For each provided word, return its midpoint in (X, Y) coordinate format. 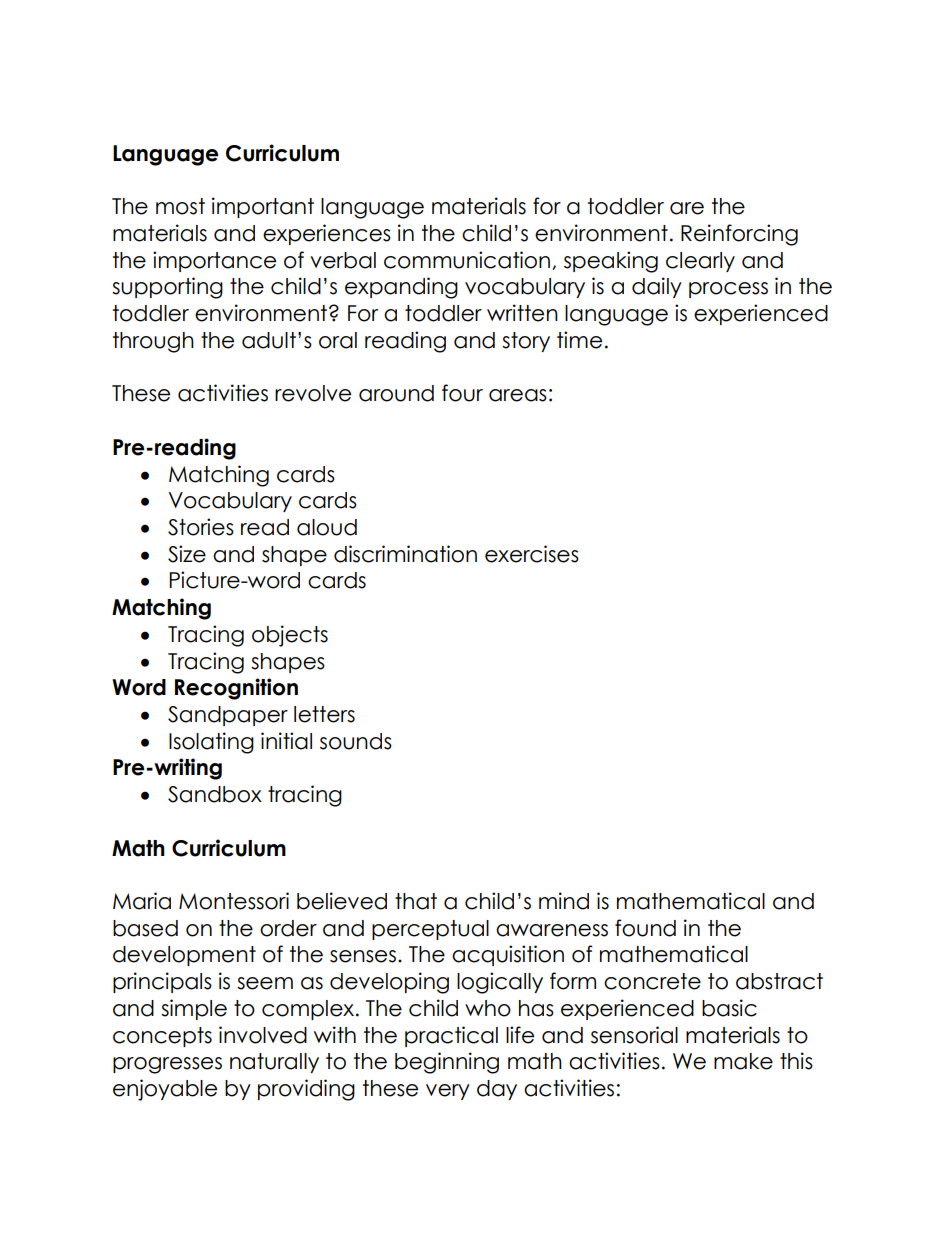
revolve (313, 393)
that (416, 901)
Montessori (234, 901)
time (579, 340)
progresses (167, 1065)
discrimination (405, 554)
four (462, 393)
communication (468, 260)
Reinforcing (739, 235)
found (645, 928)
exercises (532, 554)
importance (214, 261)
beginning (447, 1063)
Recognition (236, 689)
